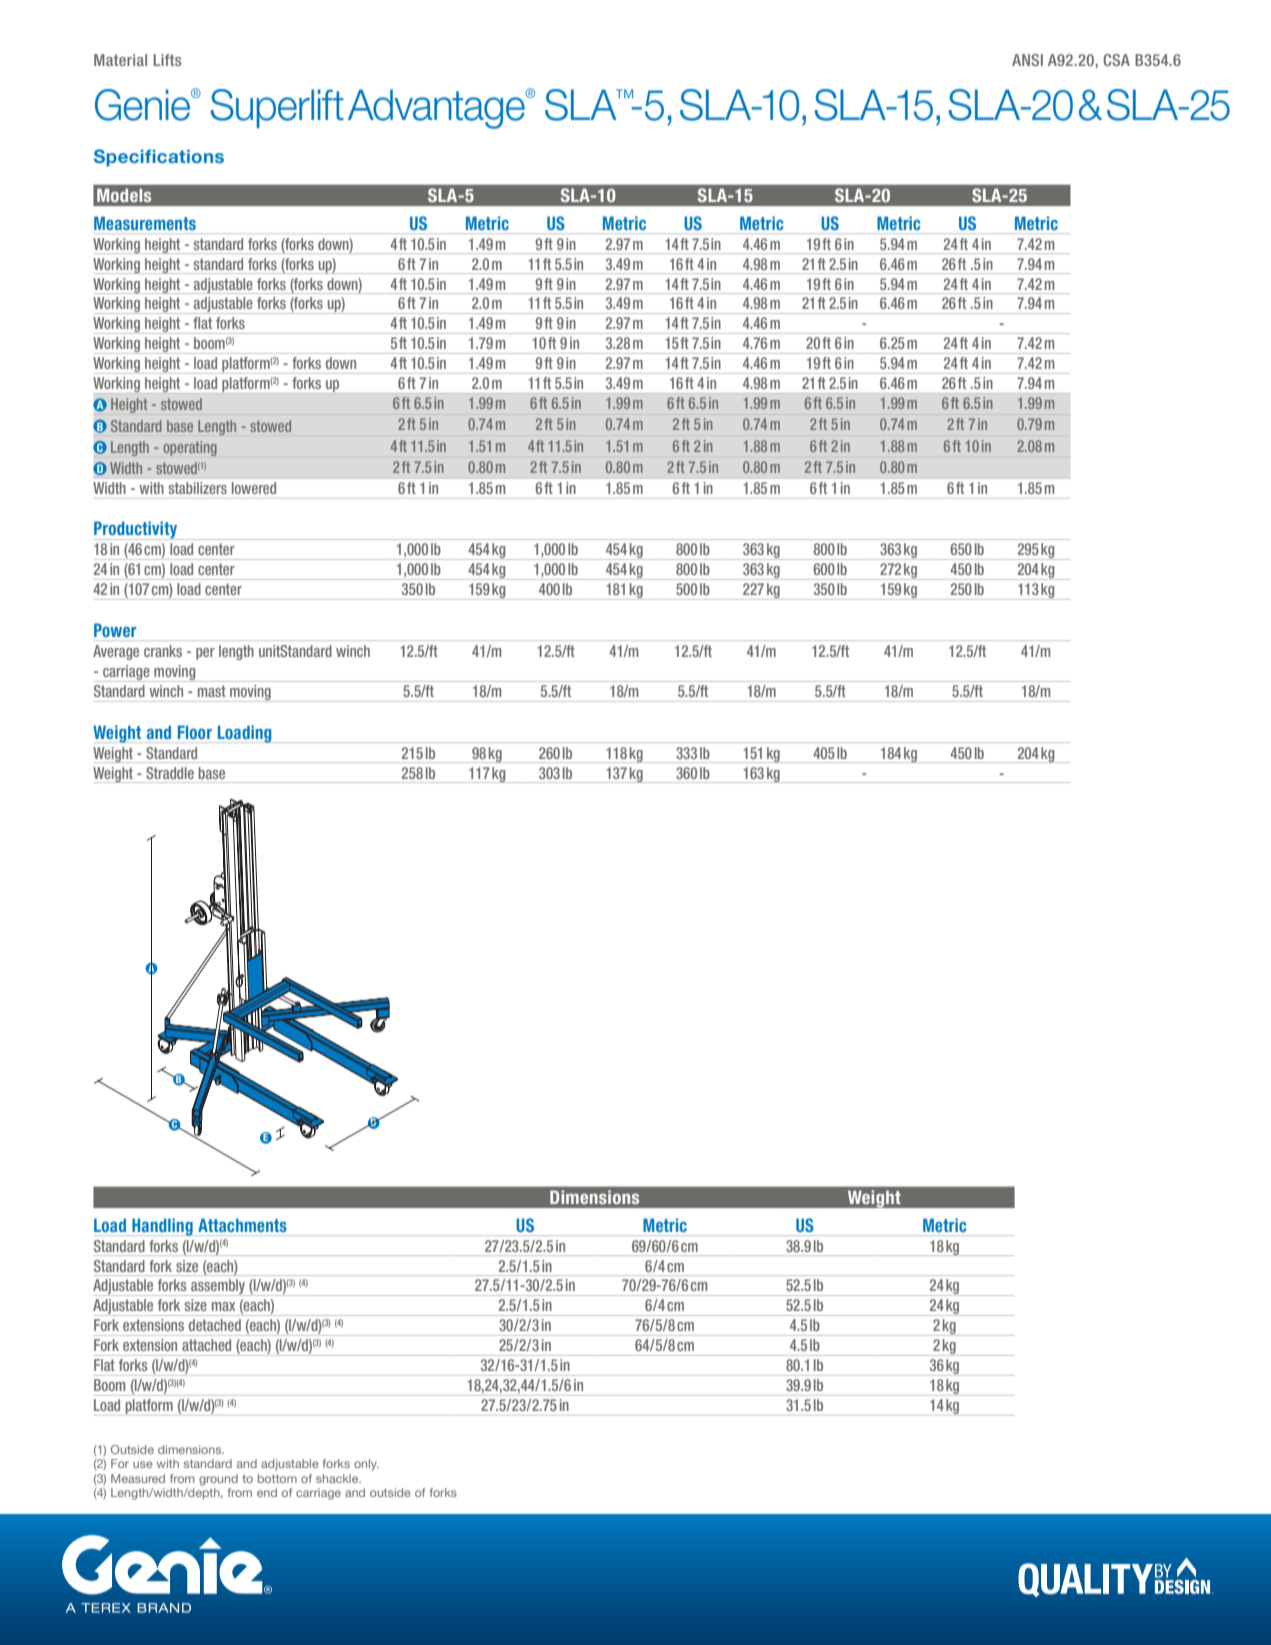 The height and width of the image is (1645, 1271). I want to click on lowered, so click(254, 488).
